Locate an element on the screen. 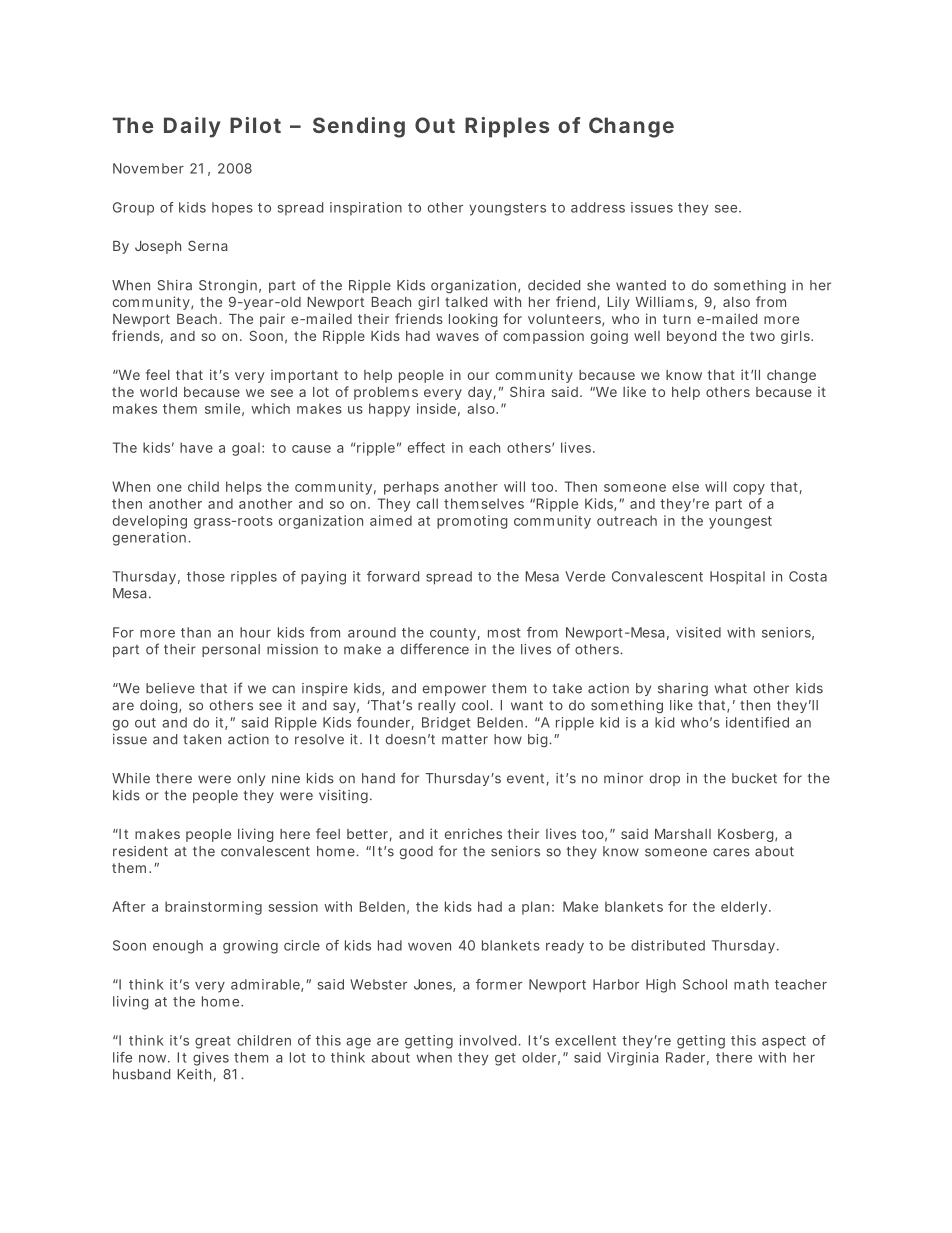  involved is located at coordinates (488, 1040).
